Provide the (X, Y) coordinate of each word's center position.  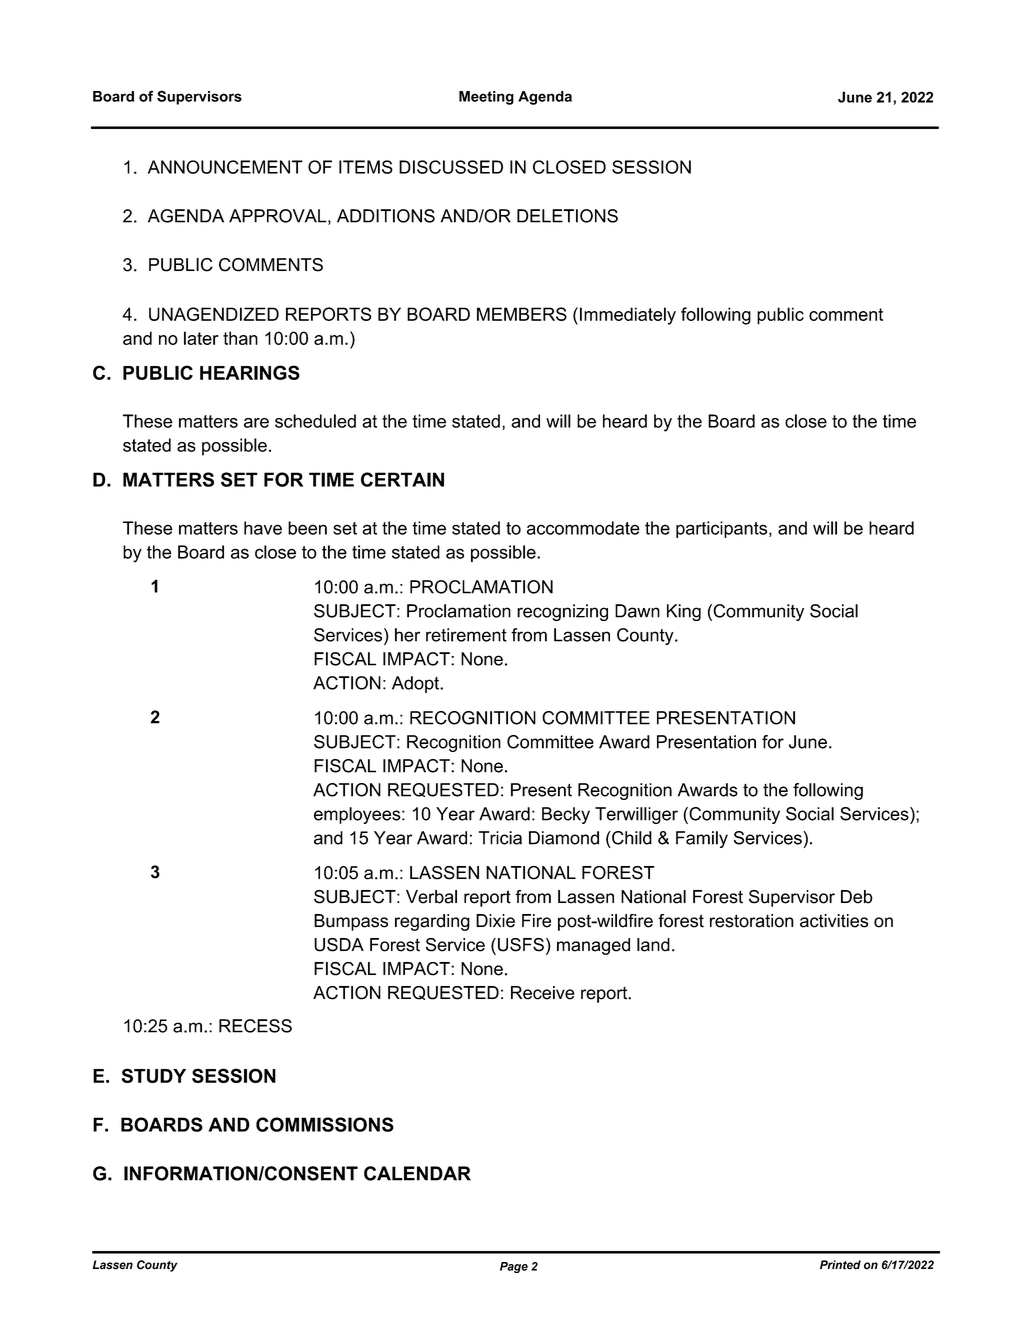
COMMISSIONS (325, 1124)
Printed (840, 1265)
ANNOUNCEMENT (225, 167)
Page (514, 1267)
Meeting (486, 98)
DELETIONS (567, 216)
